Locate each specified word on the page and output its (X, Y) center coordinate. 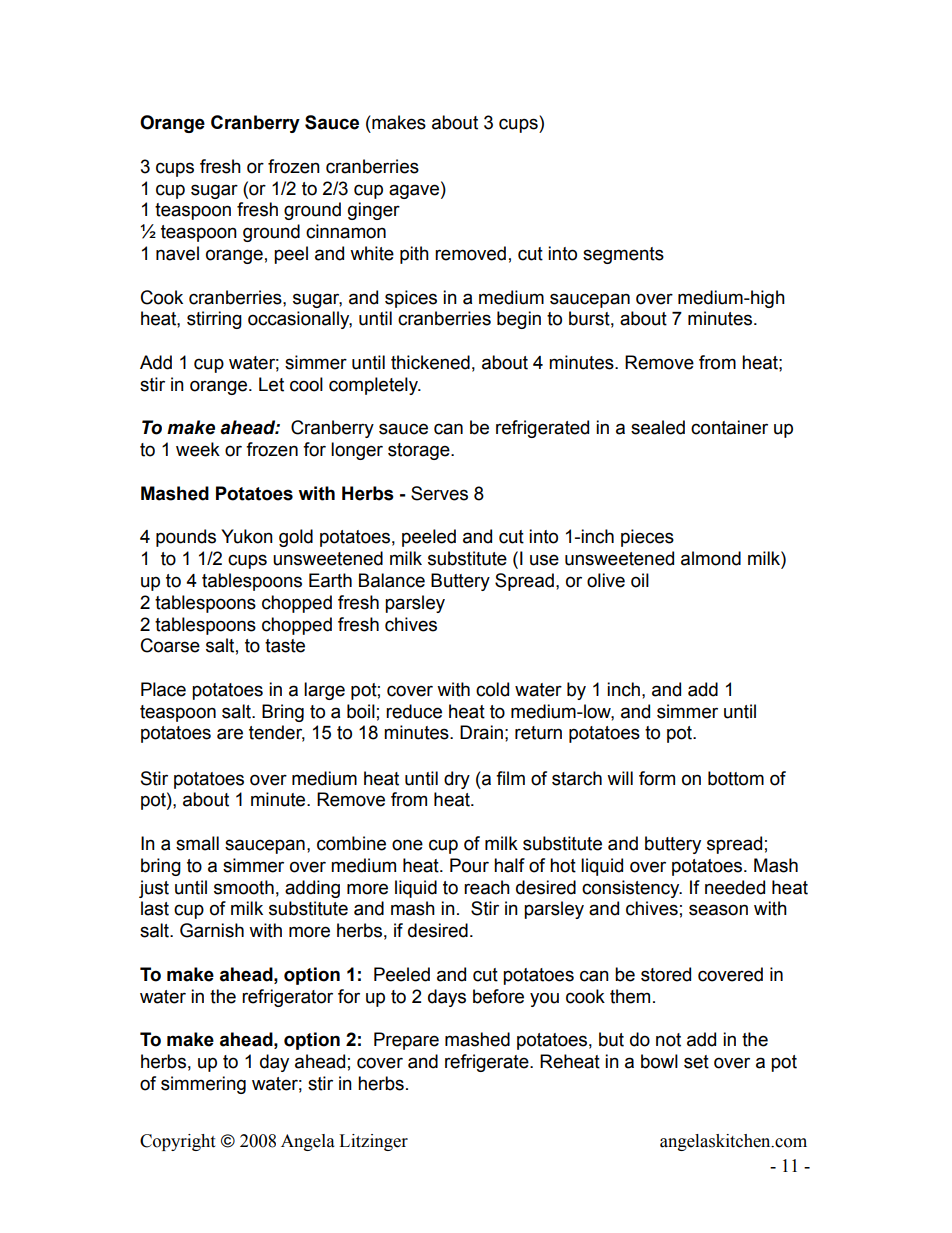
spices (411, 299)
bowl (659, 1061)
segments (623, 255)
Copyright (177, 1142)
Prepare (406, 1041)
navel (177, 253)
